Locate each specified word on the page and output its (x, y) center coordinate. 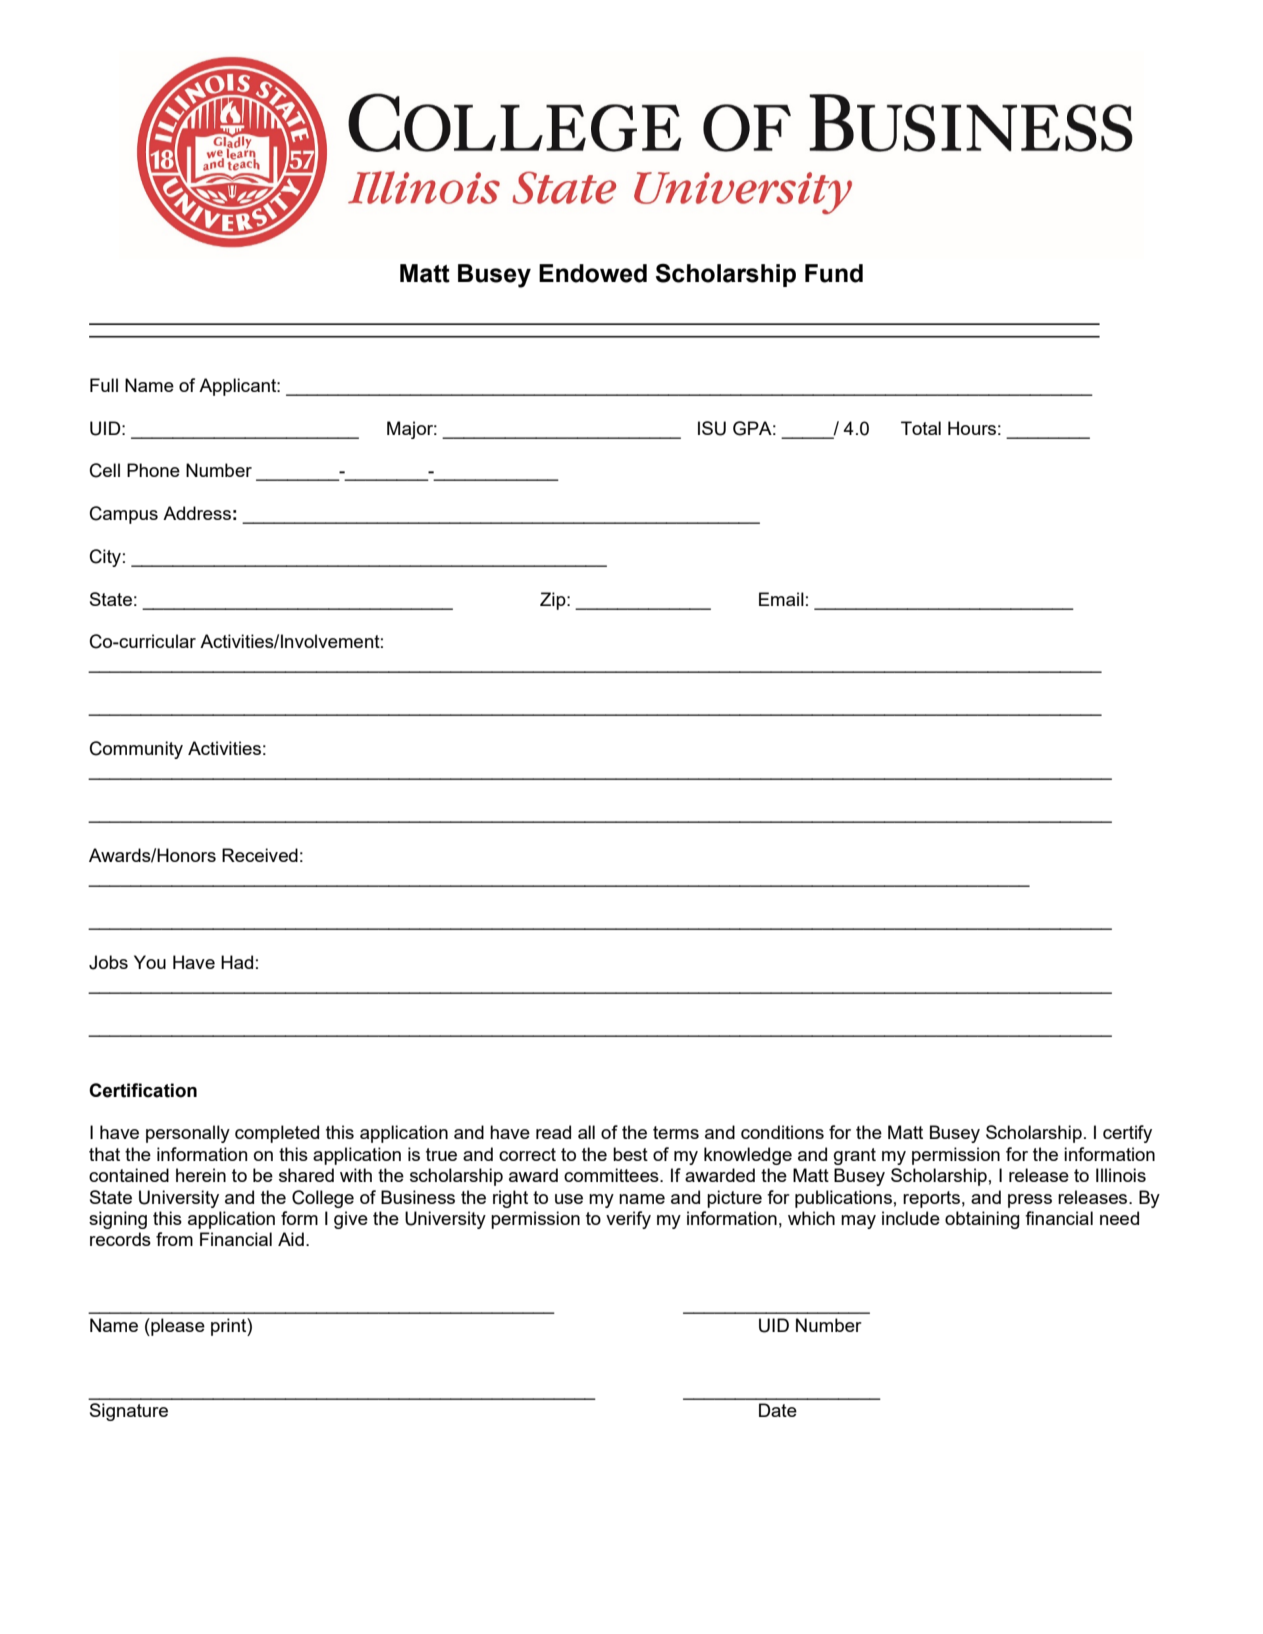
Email (781, 599)
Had (237, 962)
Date (778, 1410)
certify (1127, 1134)
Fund (834, 273)
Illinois (1121, 1175)
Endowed (593, 273)
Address (197, 513)
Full (104, 385)
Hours (972, 428)
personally (188, 1134)
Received (260, 855)
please (177, 1327)
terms (676, 1132)
